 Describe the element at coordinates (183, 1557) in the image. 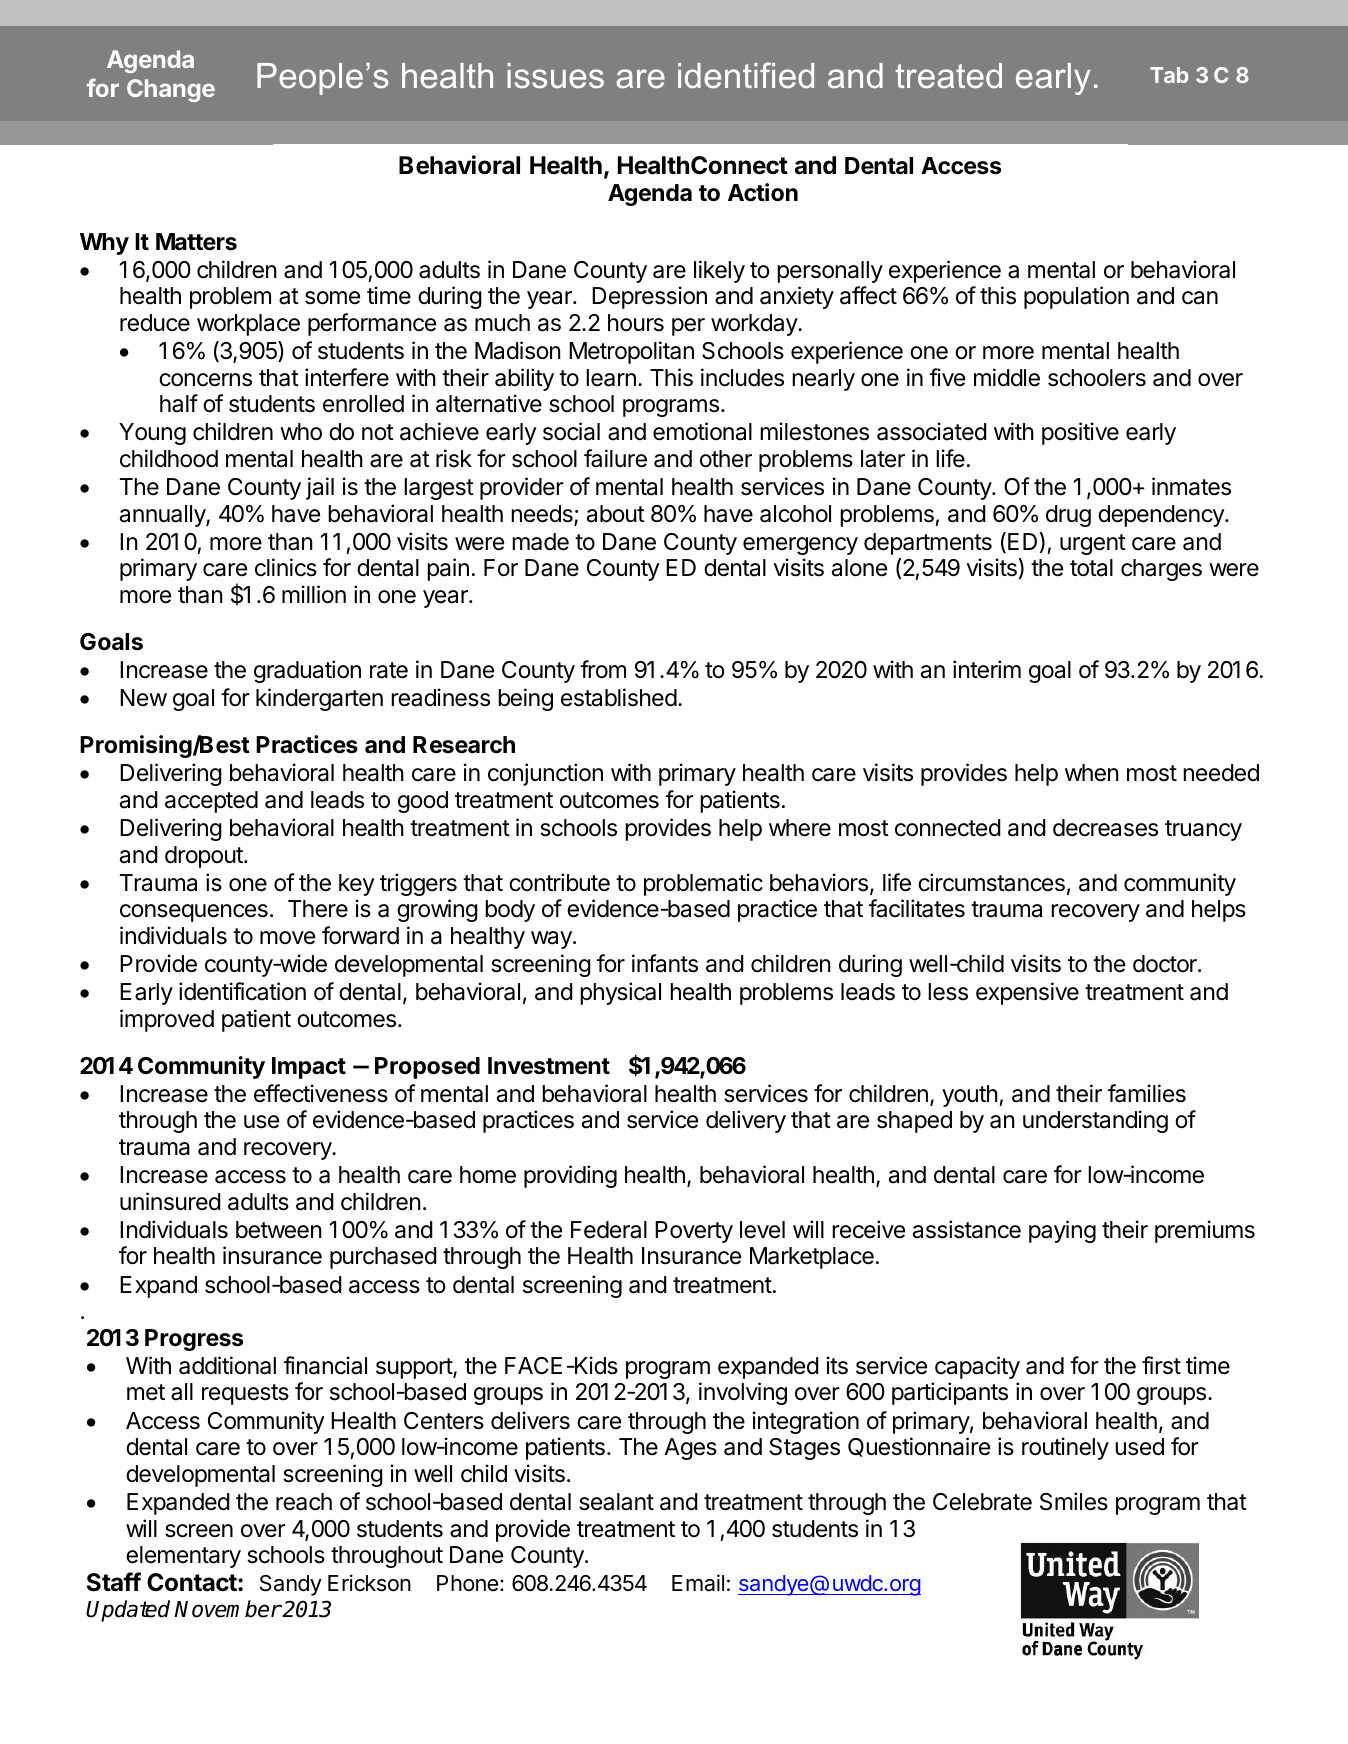

I see `elementary` at that location.
